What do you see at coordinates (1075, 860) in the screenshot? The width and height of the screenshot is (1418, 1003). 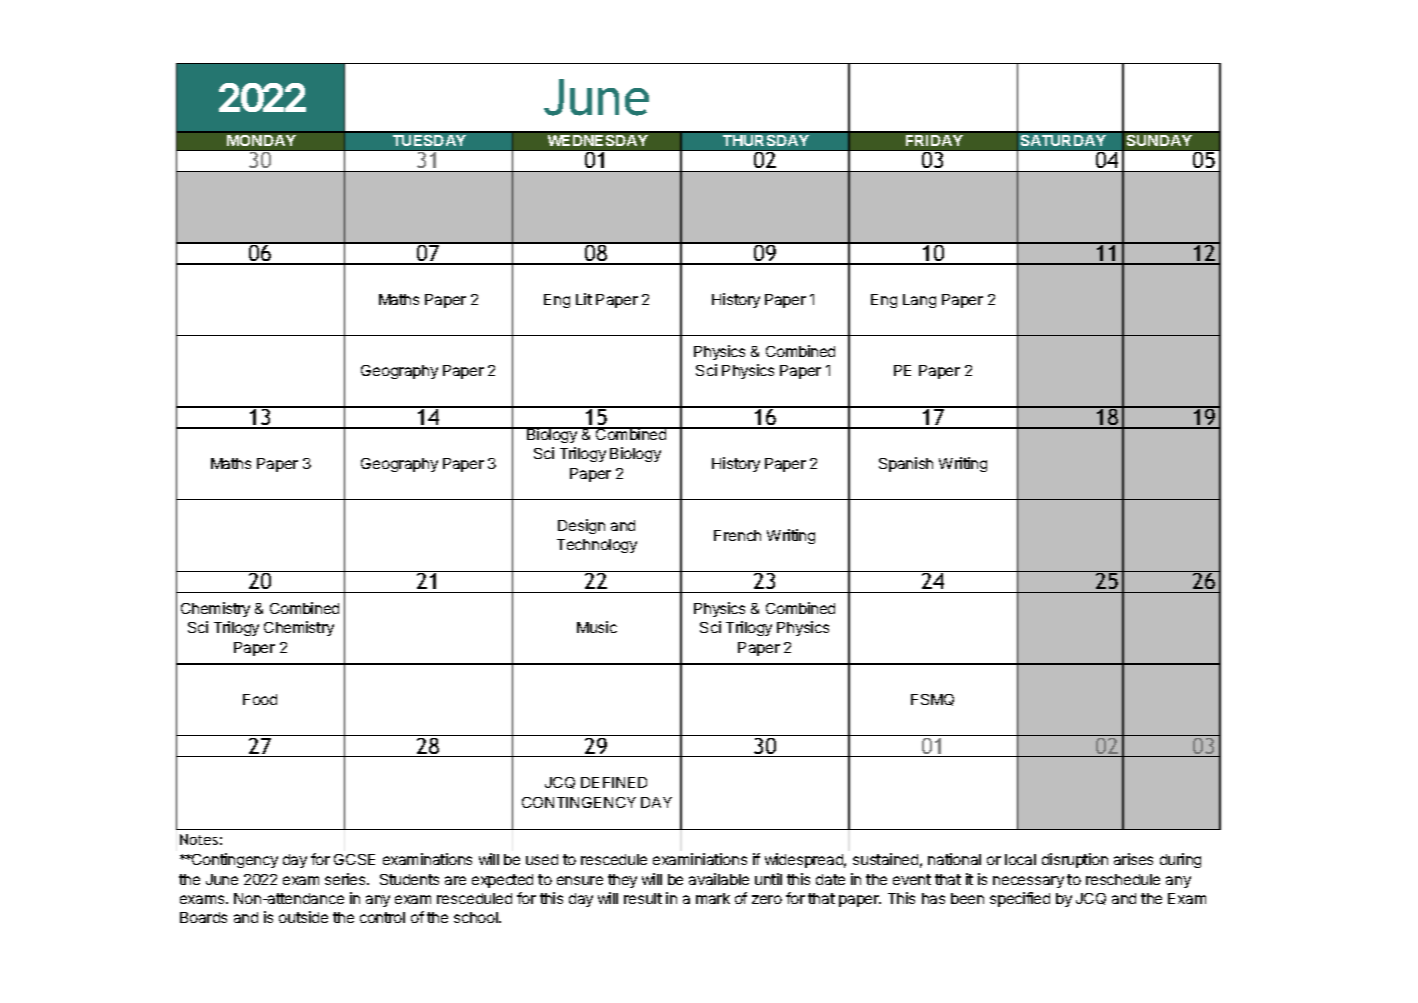 I see `disruption` at bounding box center [1075, 860].
